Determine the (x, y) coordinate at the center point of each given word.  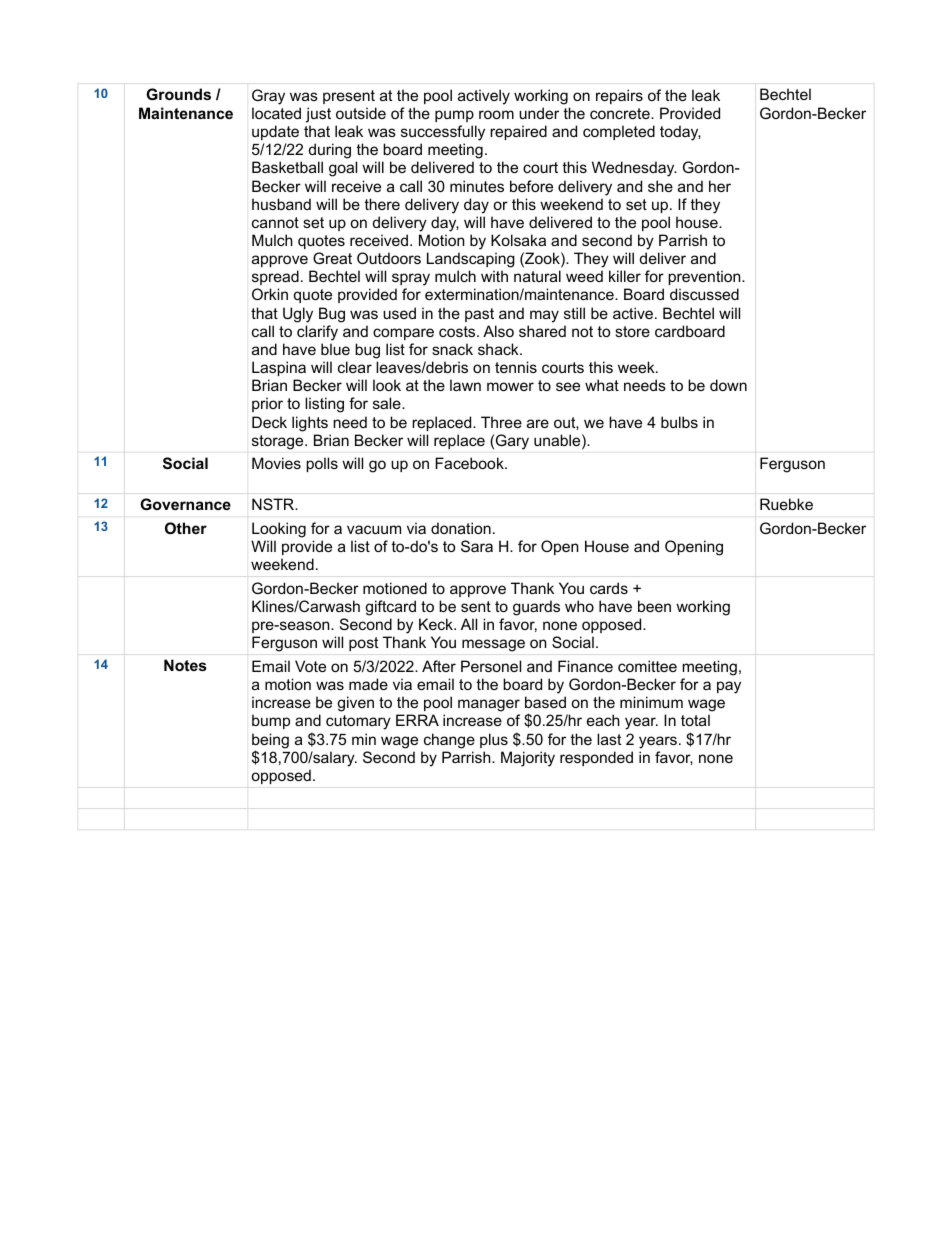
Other (186, 528)
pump (454, 116)
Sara (477, 546)
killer (625, 276)
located (276, 113)
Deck (269, 422)
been (654, 606)
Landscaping (471, 260)
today (680, 133)
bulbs (679, 422)
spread (275, 277)
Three (501, 422)
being (270, 742)
